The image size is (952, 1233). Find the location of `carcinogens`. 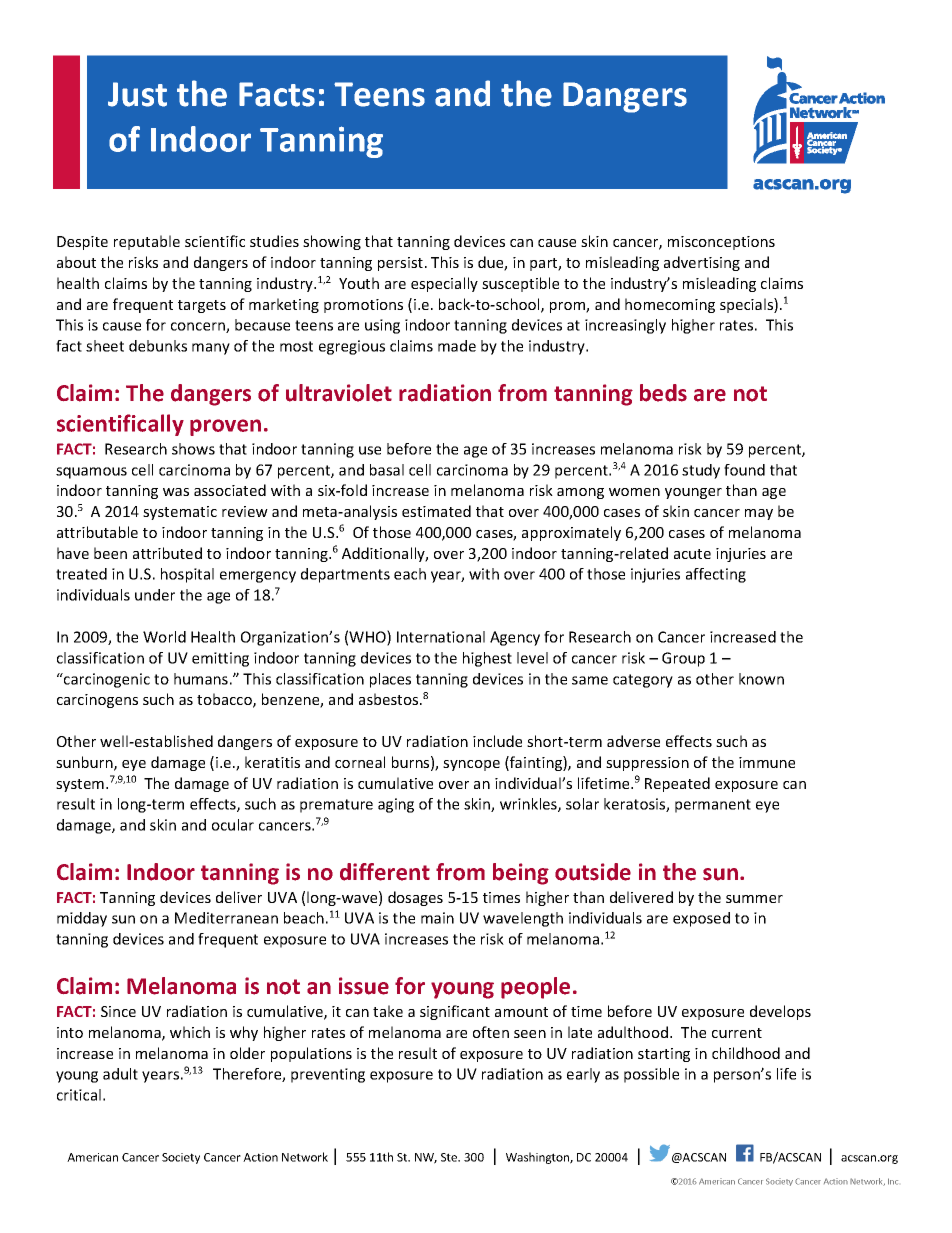

carcinogens is located at coordinates (97, 701).
